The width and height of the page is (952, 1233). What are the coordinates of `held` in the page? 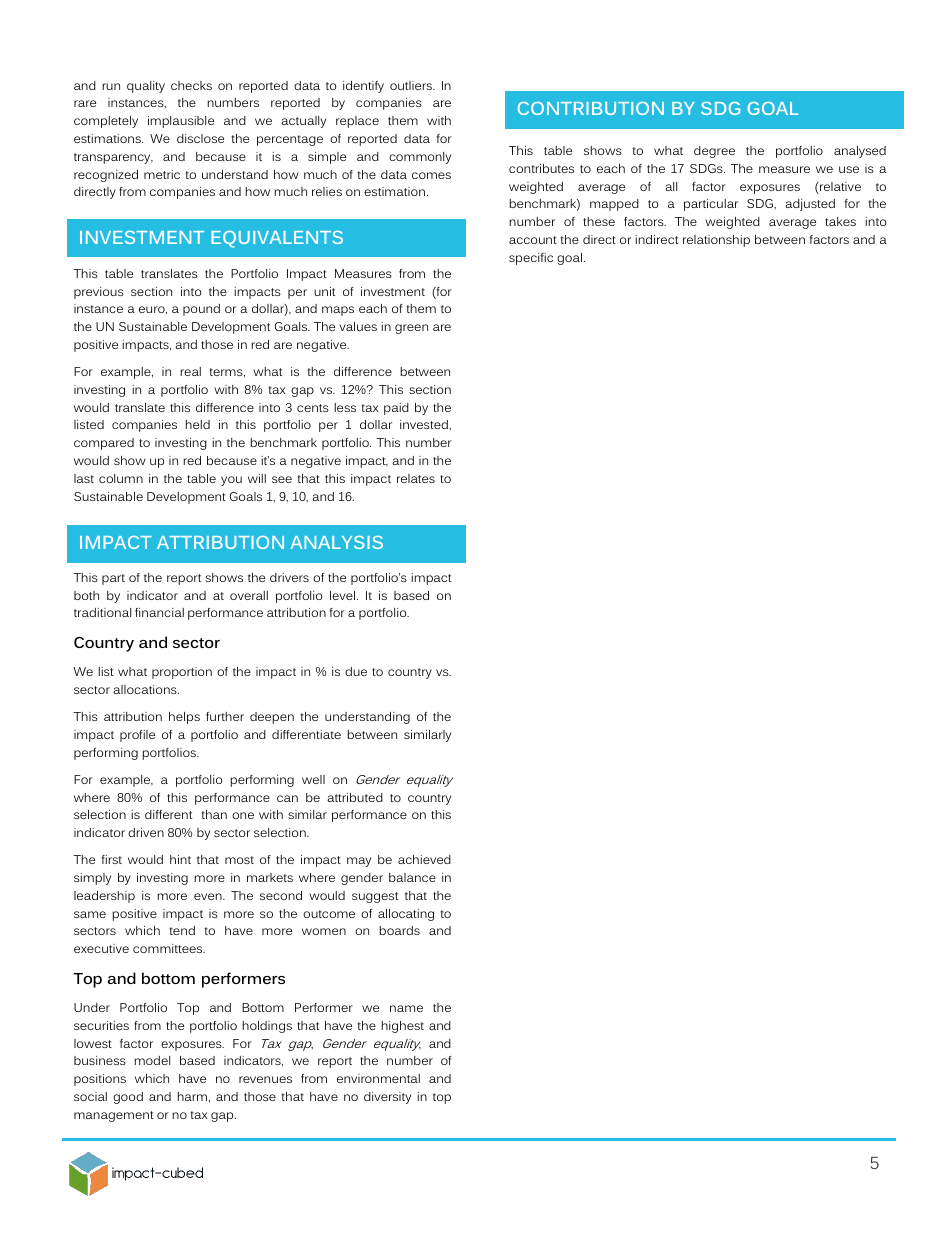 It's located at (197, 424).
